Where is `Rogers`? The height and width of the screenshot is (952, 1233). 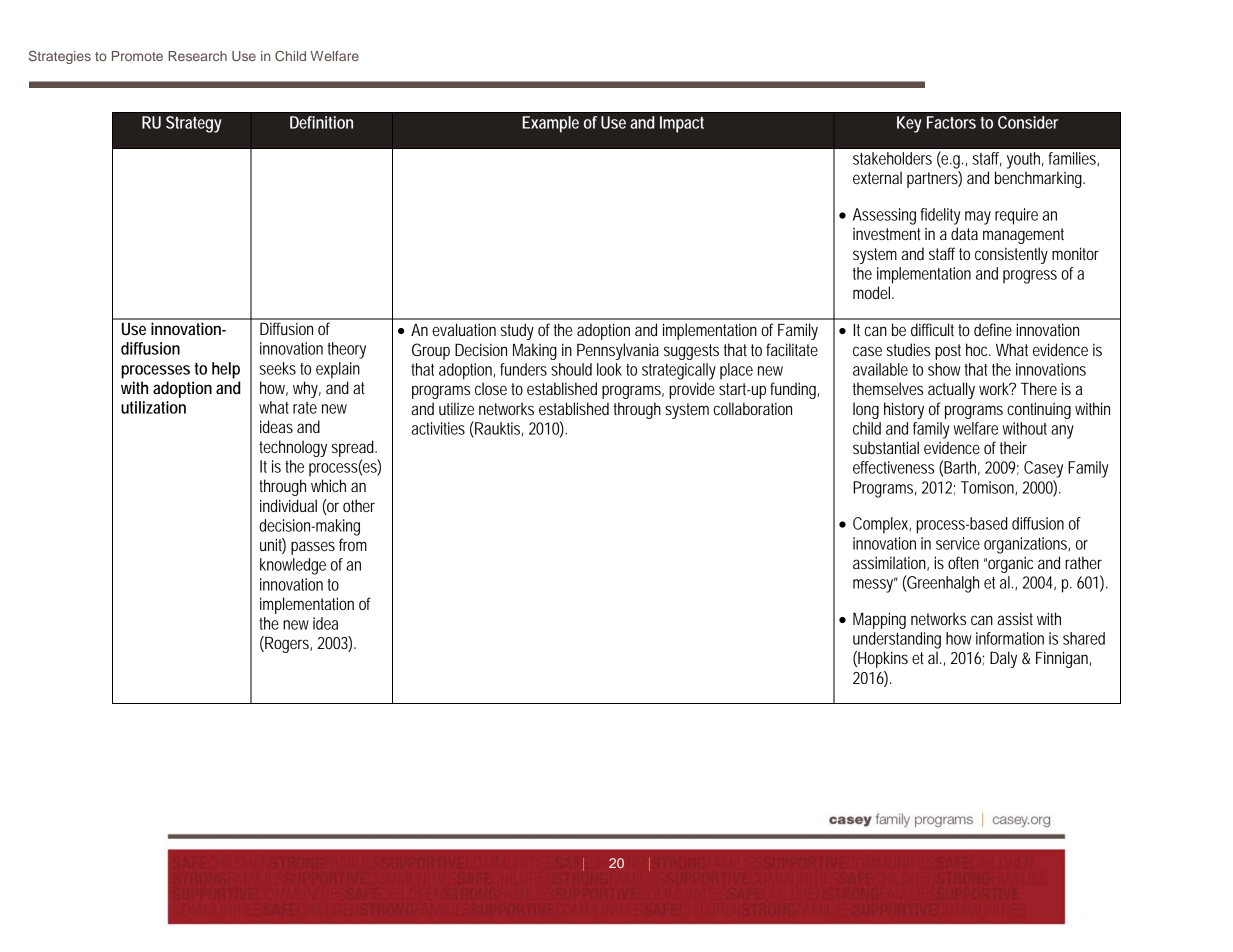
Rogers is located at coordinates (287, 644).
